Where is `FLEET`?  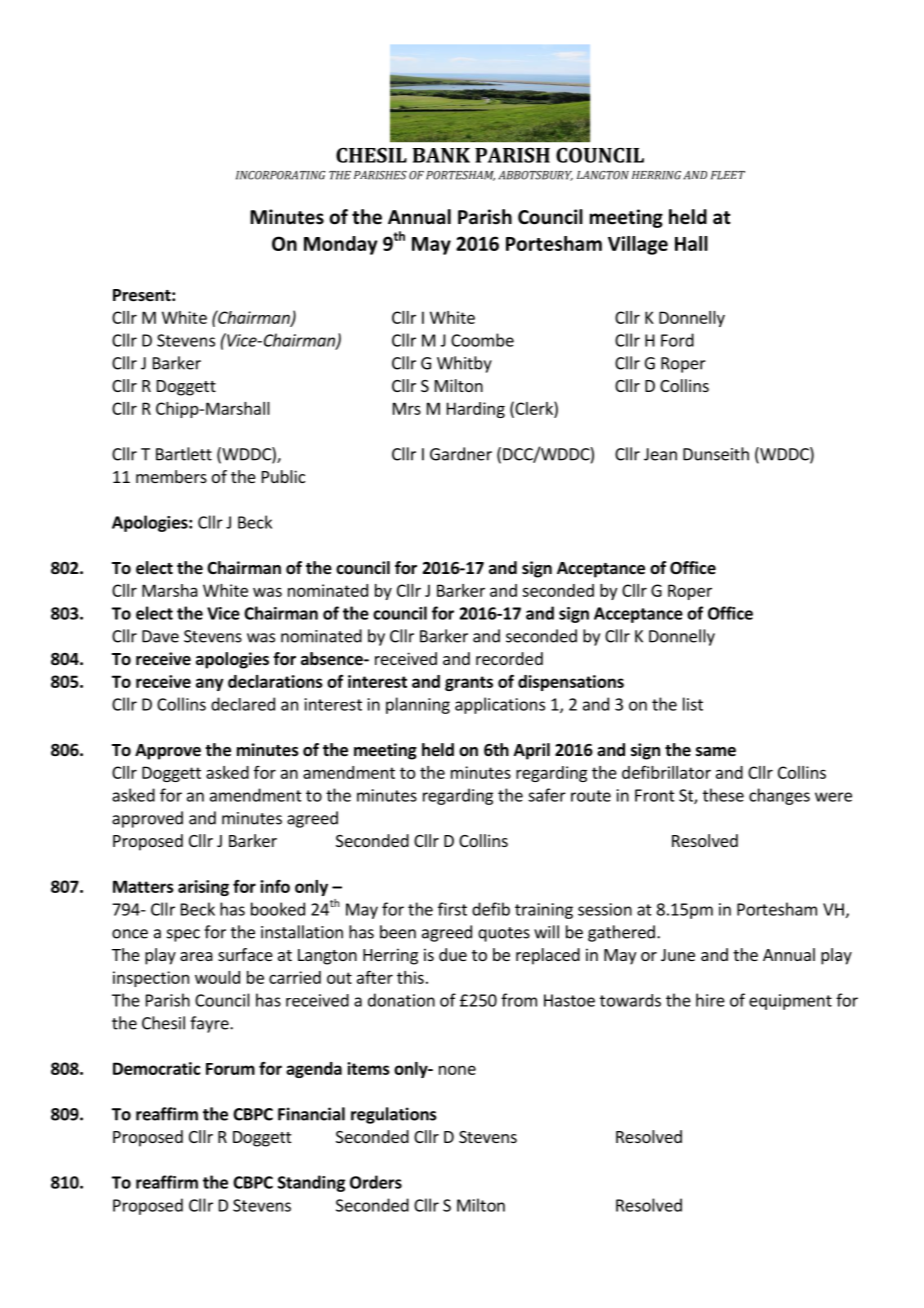
FLEET is located at coordinates (728, 175).
